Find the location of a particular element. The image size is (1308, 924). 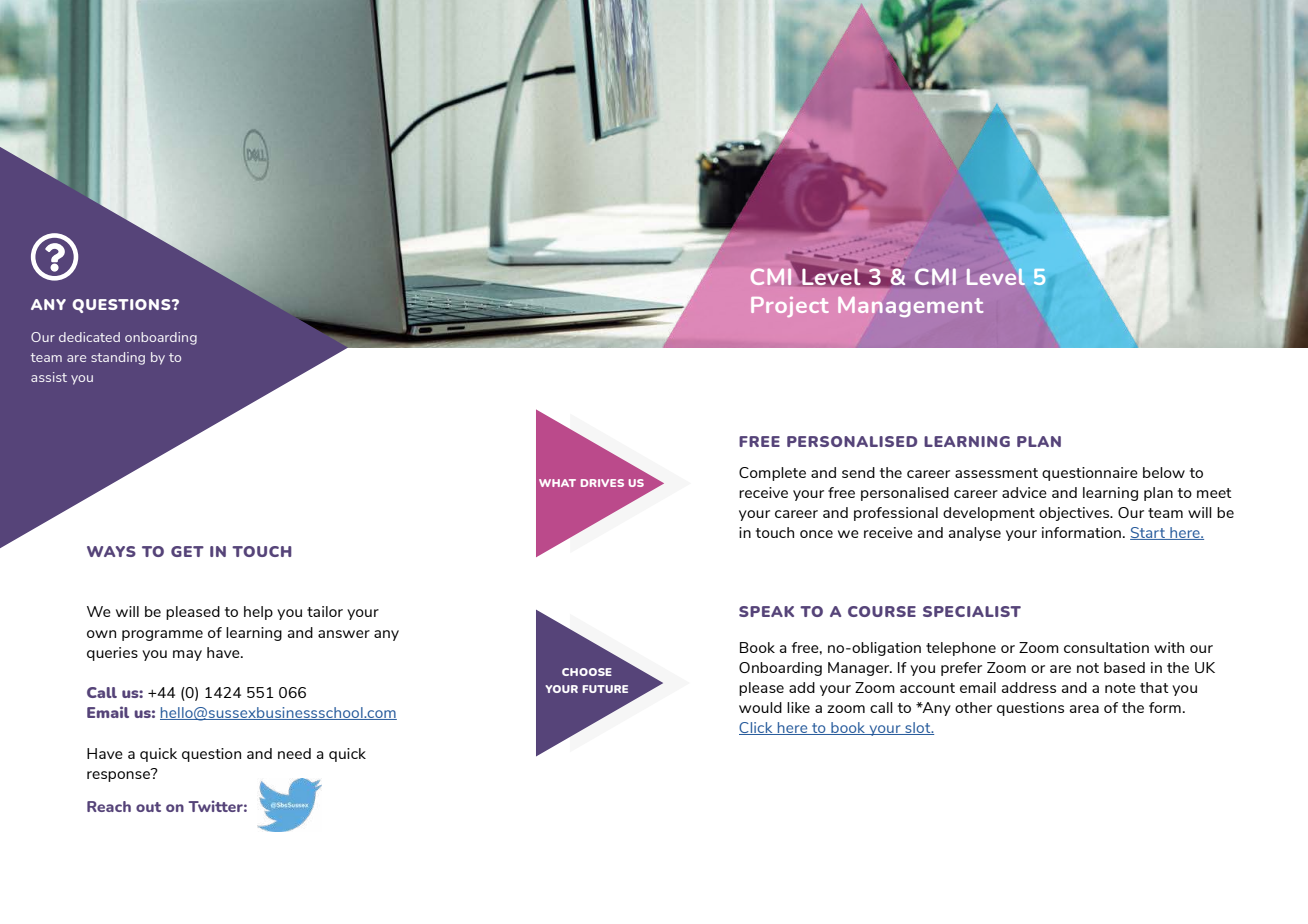

Click is located at coordinates (757, 728).
